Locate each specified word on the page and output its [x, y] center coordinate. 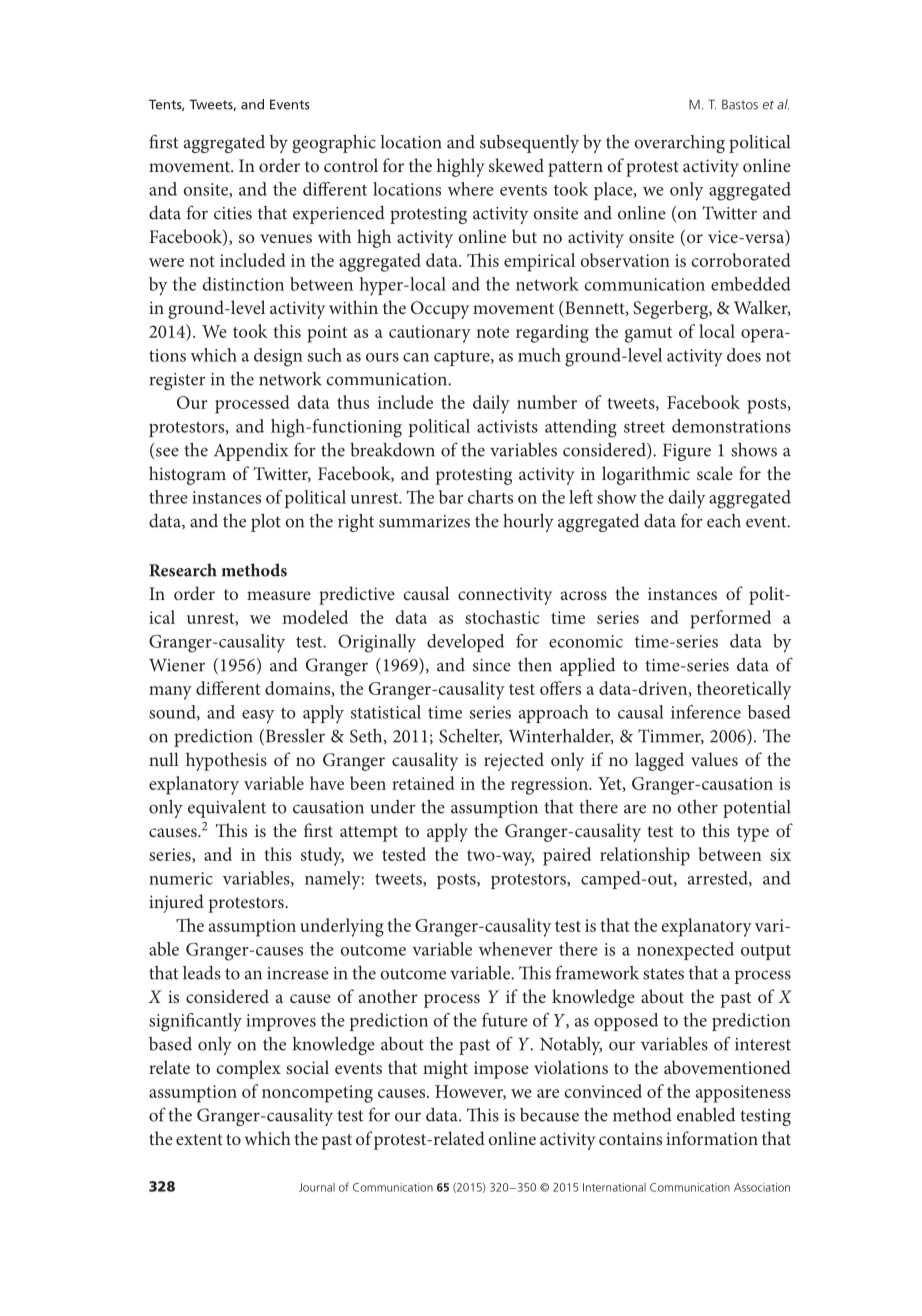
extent [199, 1139]
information [712, 1138]
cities [233, 213]
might [445, 1069]
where [471, 189]
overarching [679, 144]
